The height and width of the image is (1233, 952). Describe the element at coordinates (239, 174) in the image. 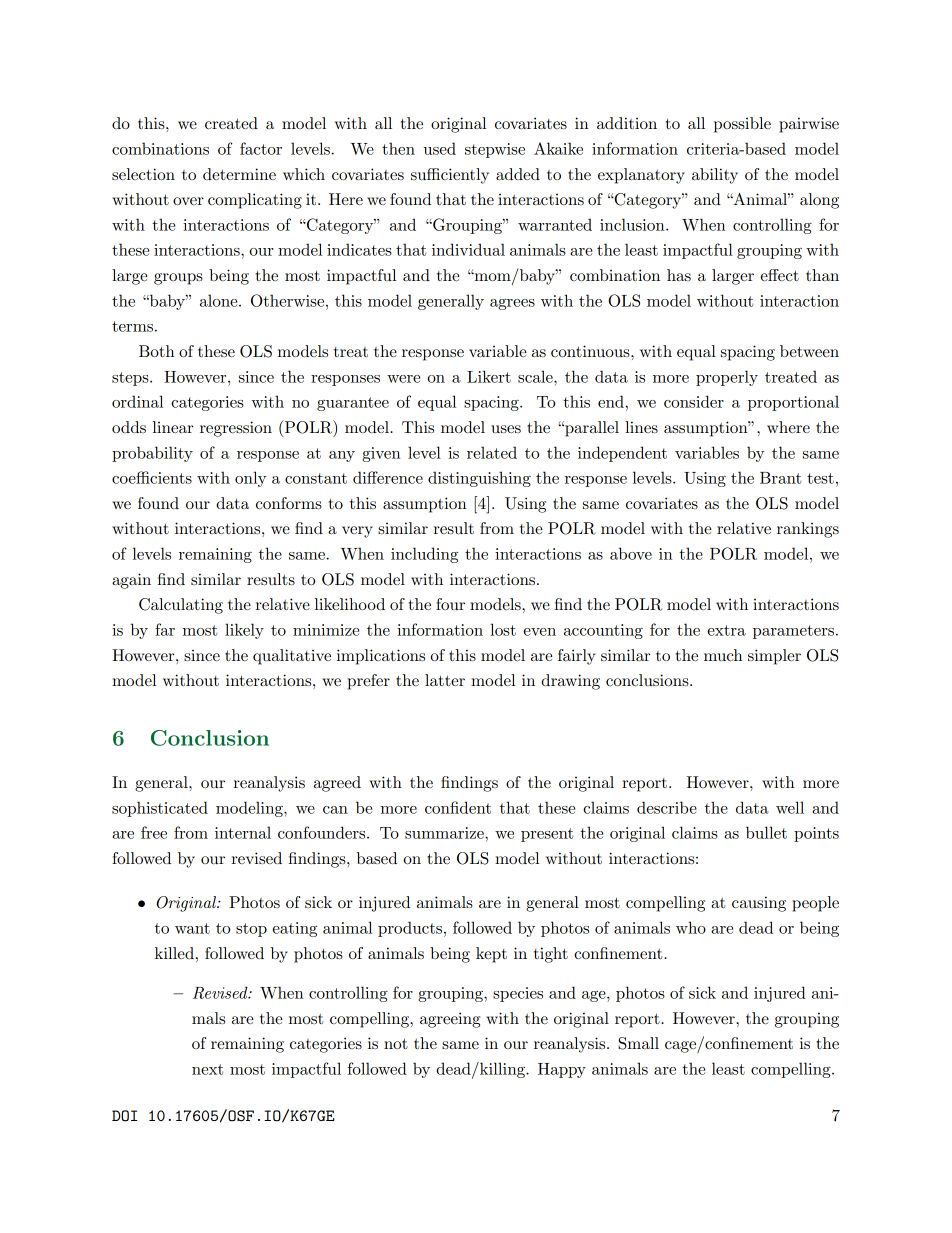

I see `determine` at that location.
